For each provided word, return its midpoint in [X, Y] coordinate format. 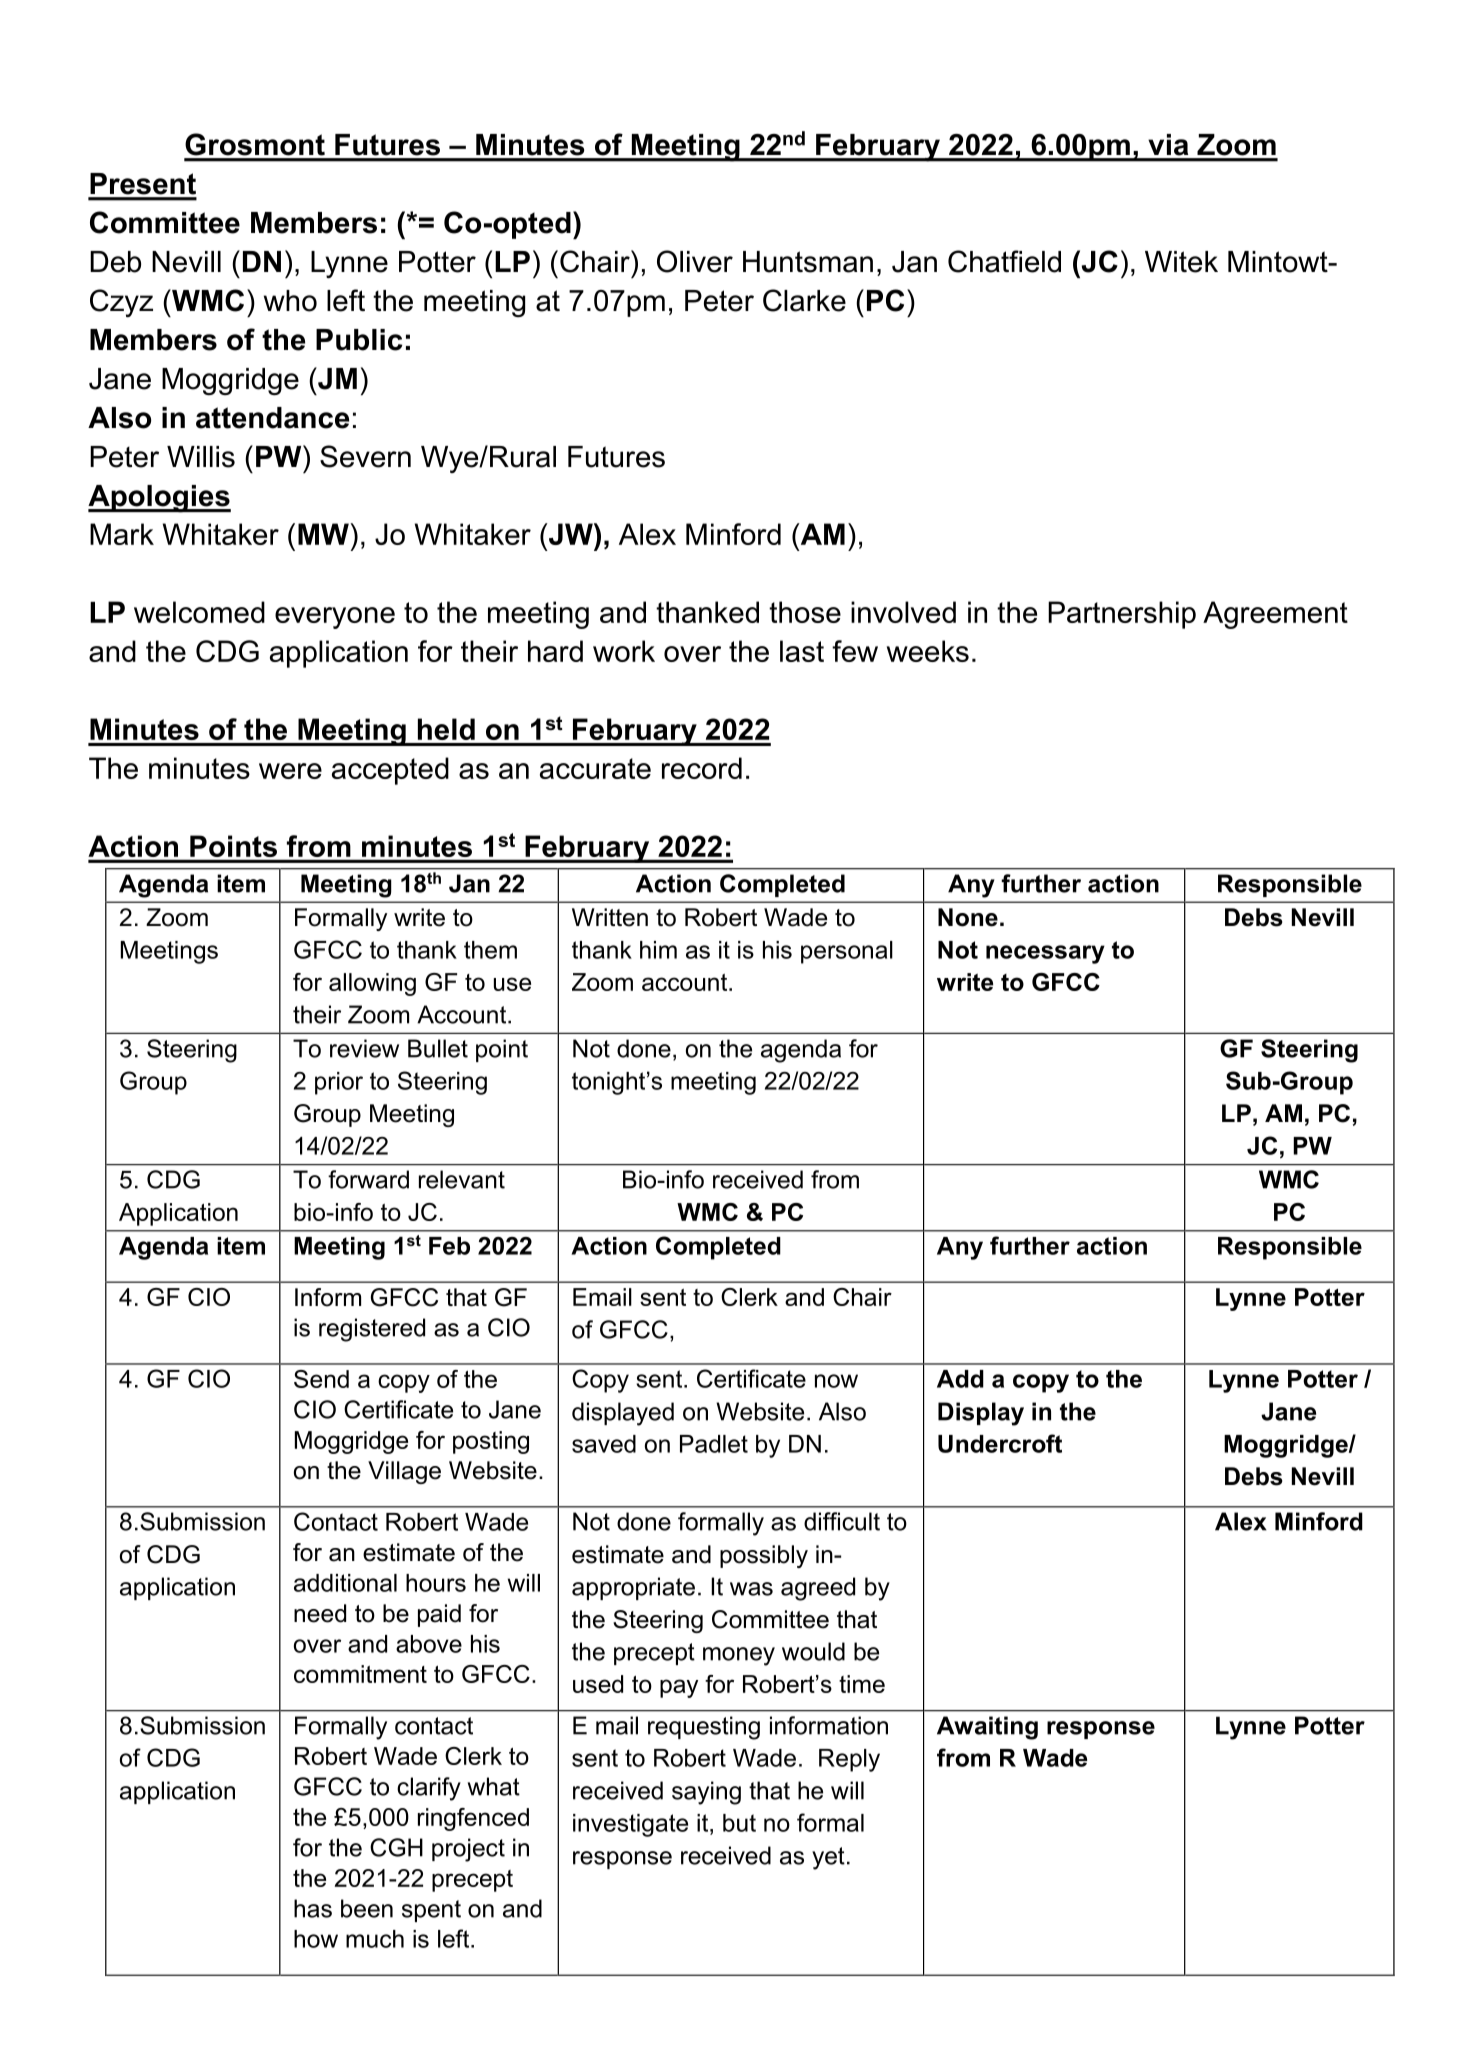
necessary [1045, 954]
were [290, 771]
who [290, 301]
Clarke [804, 300]
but [739, 1823]
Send [321, 1379]
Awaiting [987, 1728]
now [836, 1381]
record [702, 768]
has [313, 1908]
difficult [842, 1521]
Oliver [695, 261]
